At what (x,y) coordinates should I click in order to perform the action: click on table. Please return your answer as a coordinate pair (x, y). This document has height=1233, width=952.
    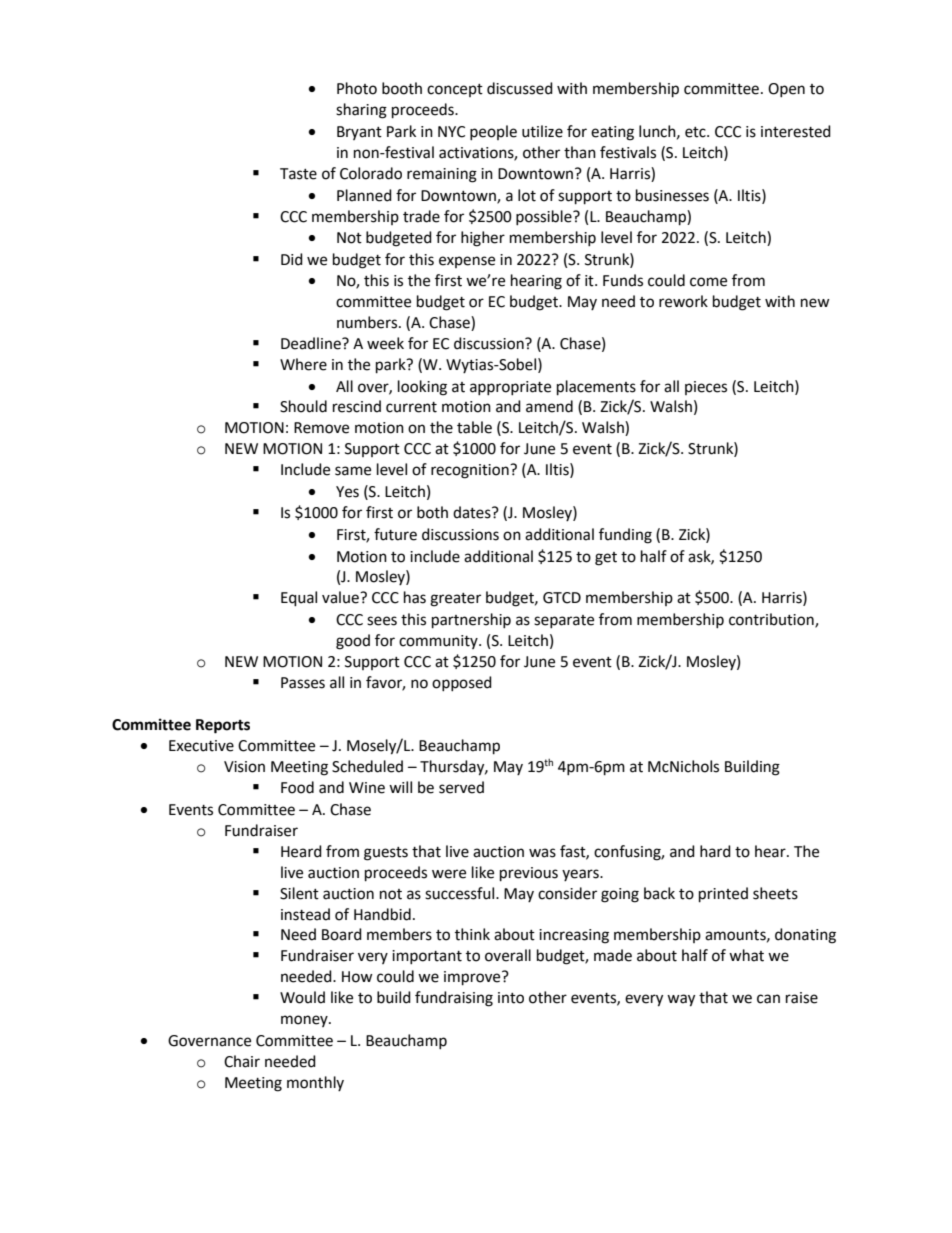
    Looking at the image, I should click on (474, 427).
